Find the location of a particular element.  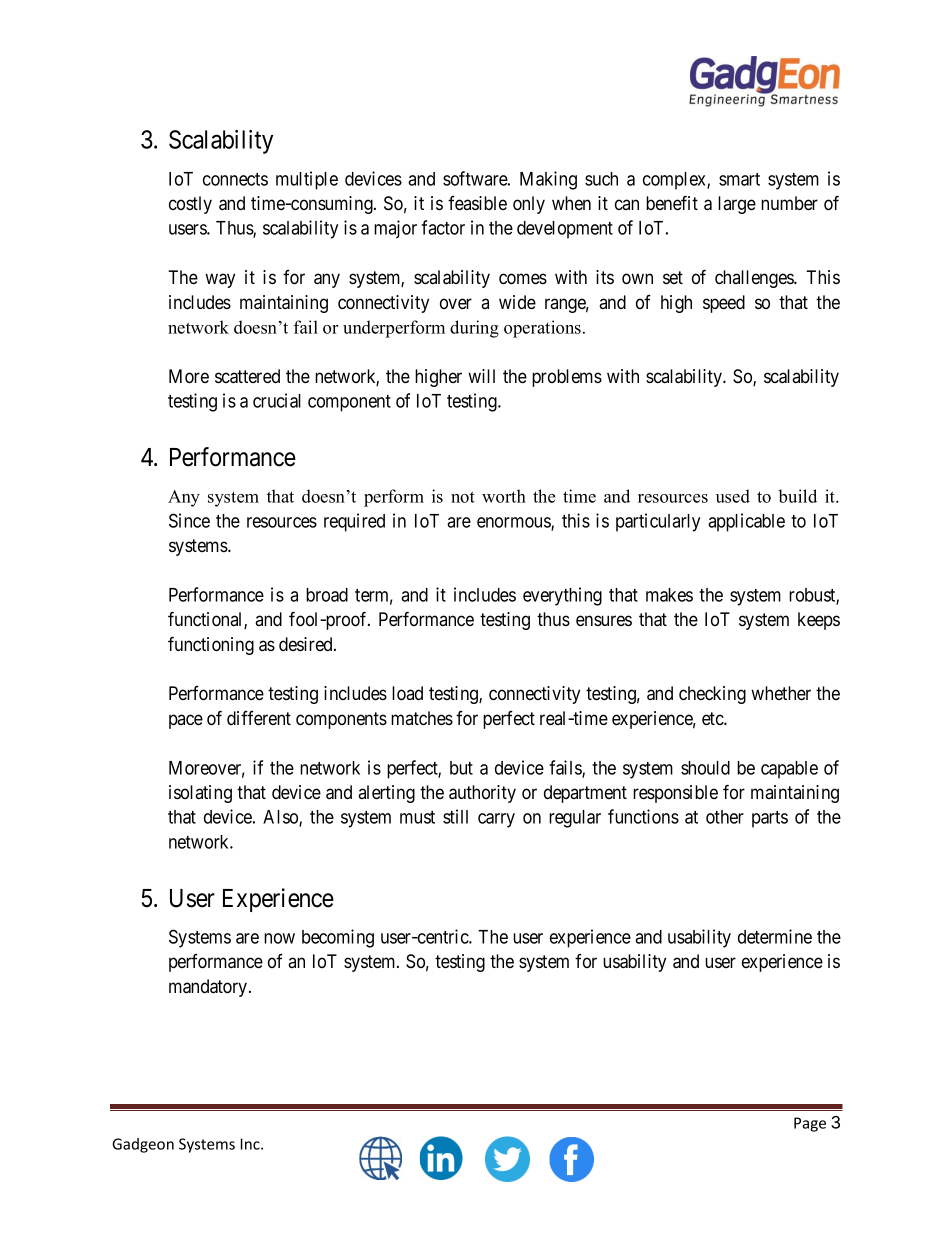

Page is located at coordinates (810, 1124).
